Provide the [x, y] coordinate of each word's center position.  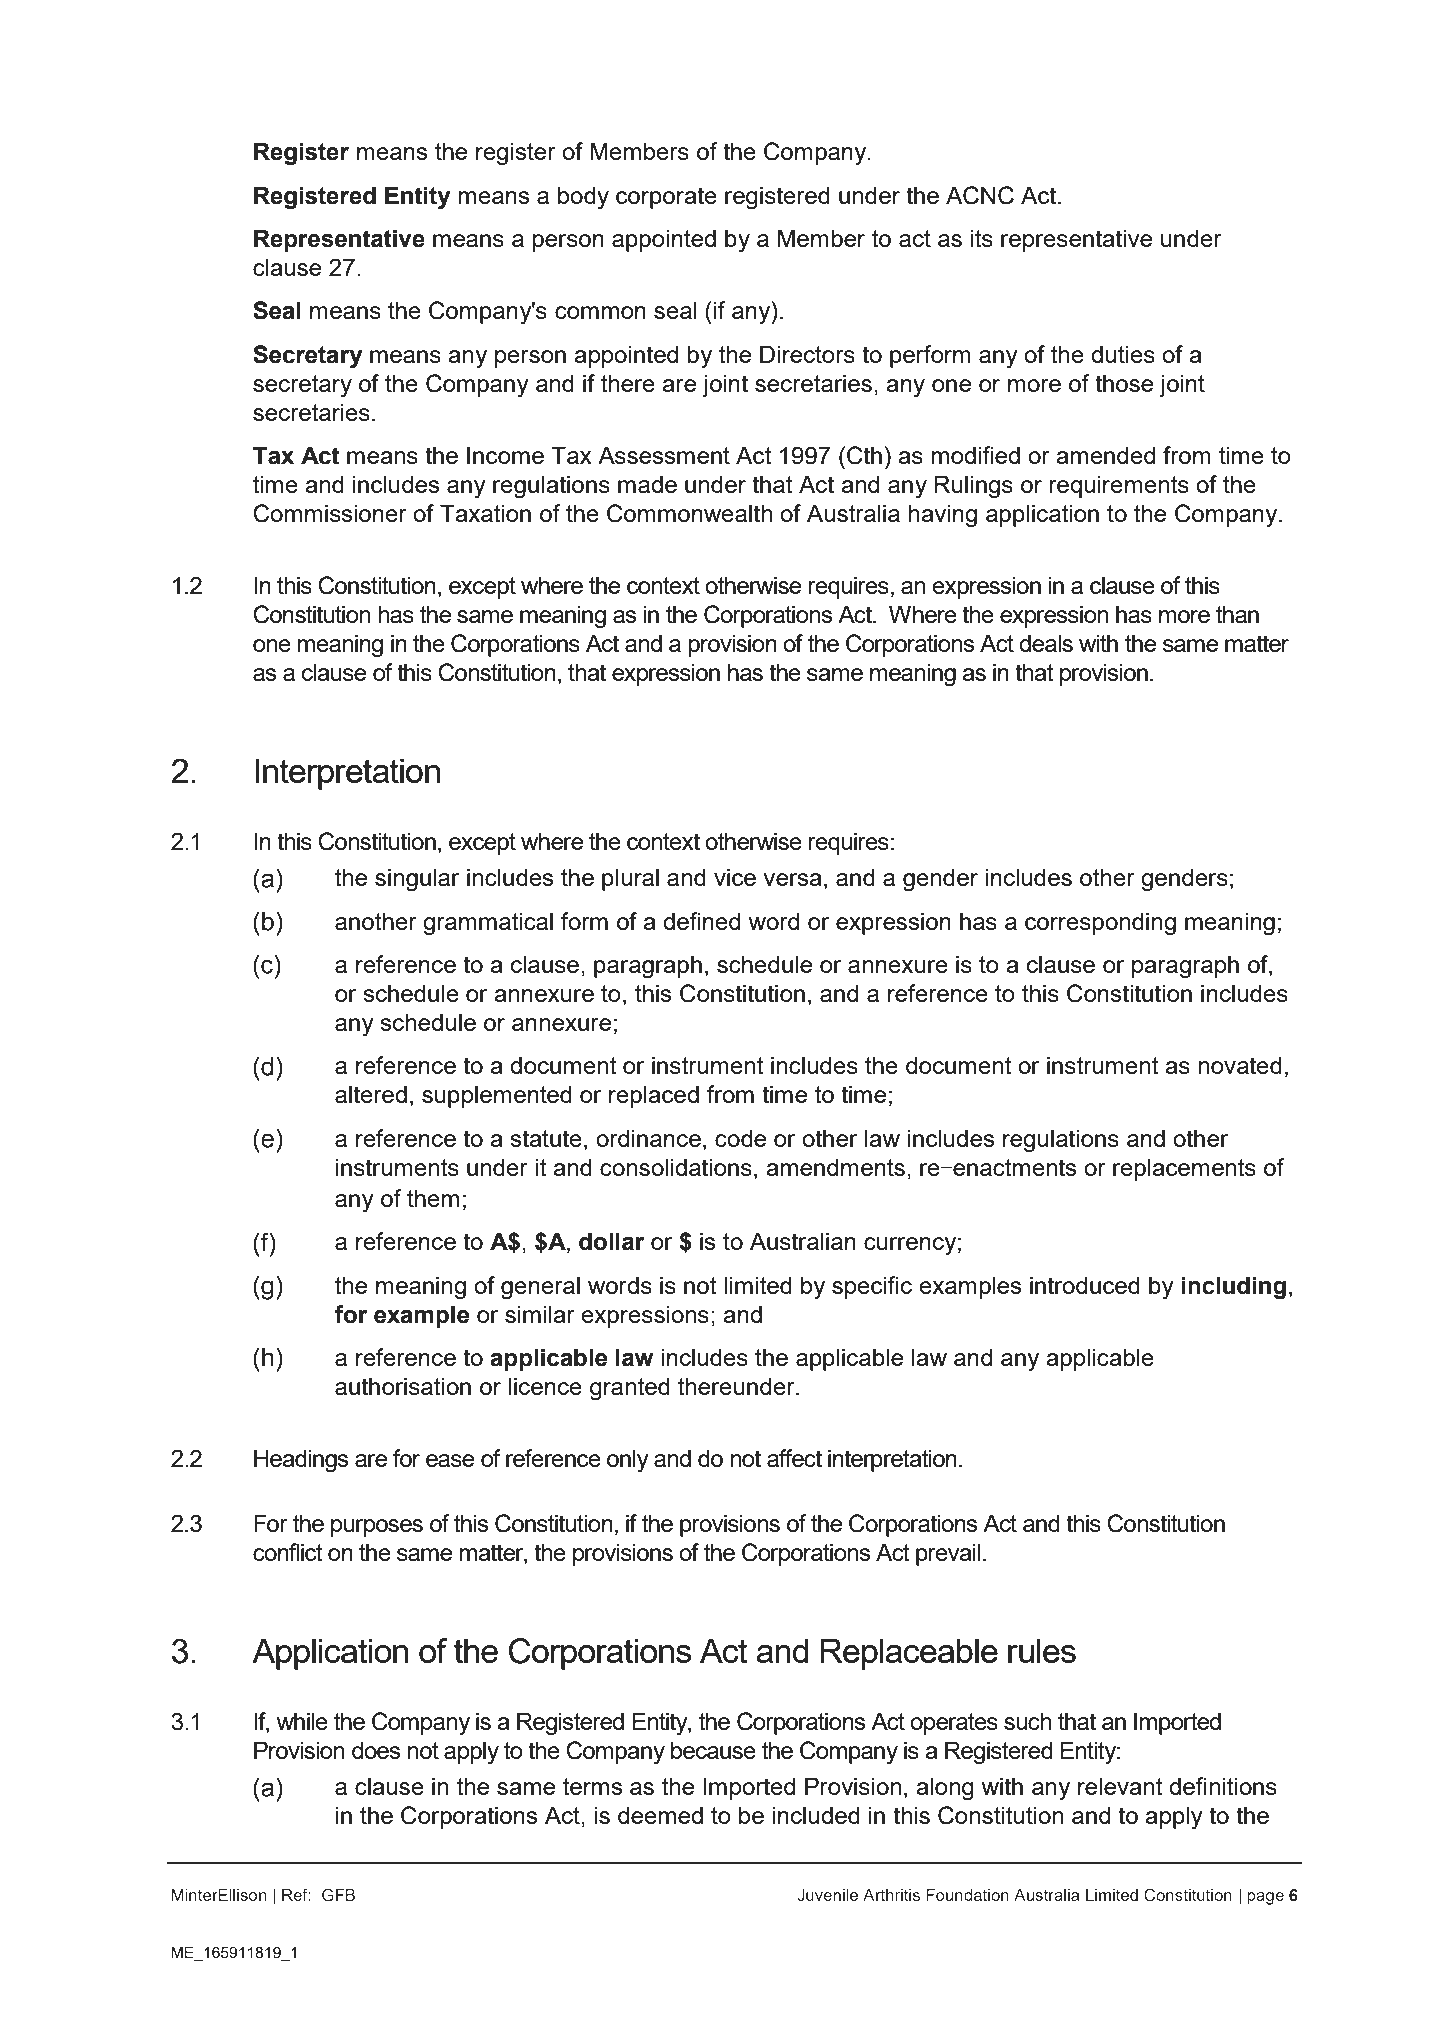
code [740, 1138]
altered [371, 1094]
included [816, 1815]
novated [1240, 1065]
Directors [807, 354]
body [583, 198]
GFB [338, 1895]
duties [1123, 354]
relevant [1120, 1786]
